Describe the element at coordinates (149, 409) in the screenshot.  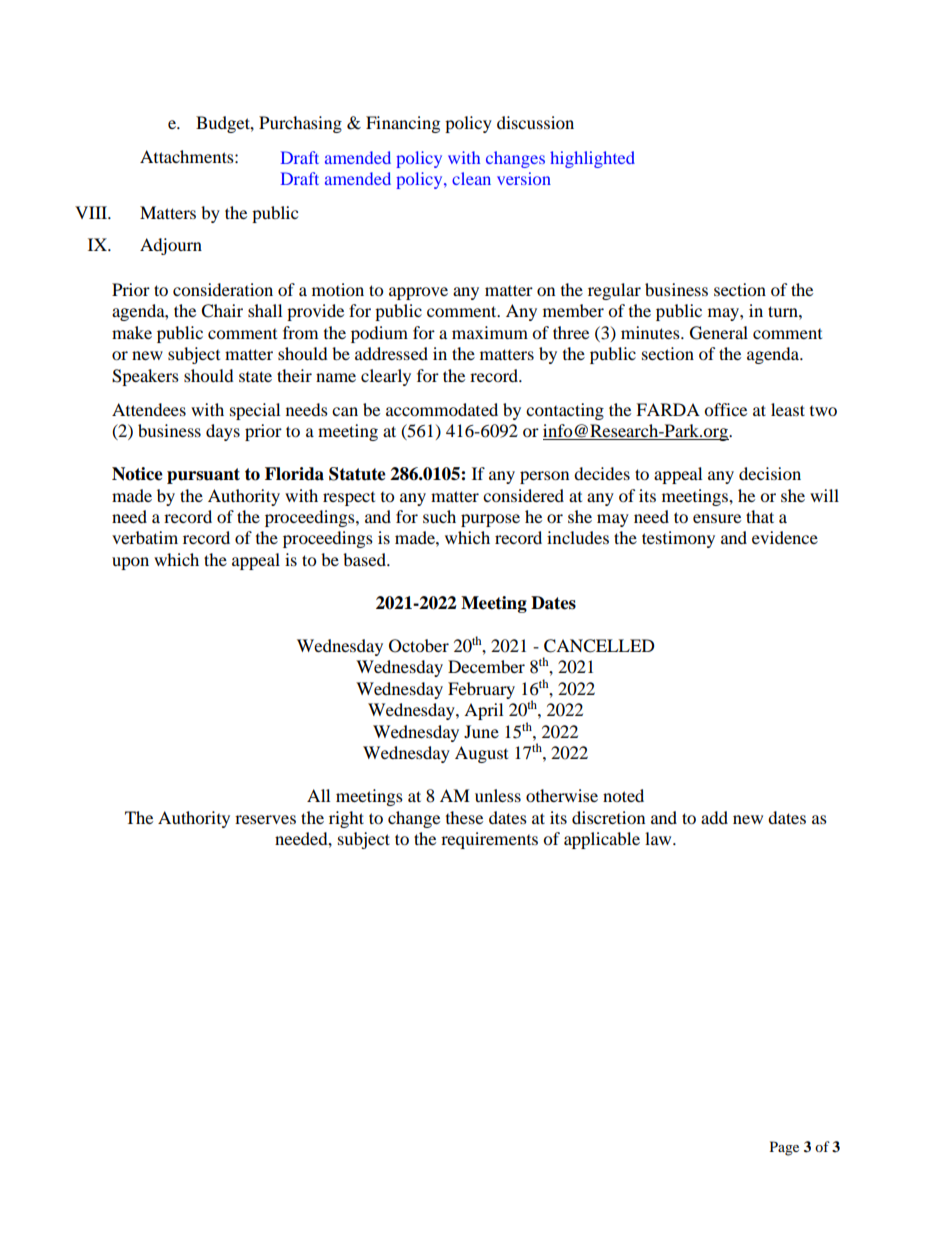
I see `Attendees` at that location.
